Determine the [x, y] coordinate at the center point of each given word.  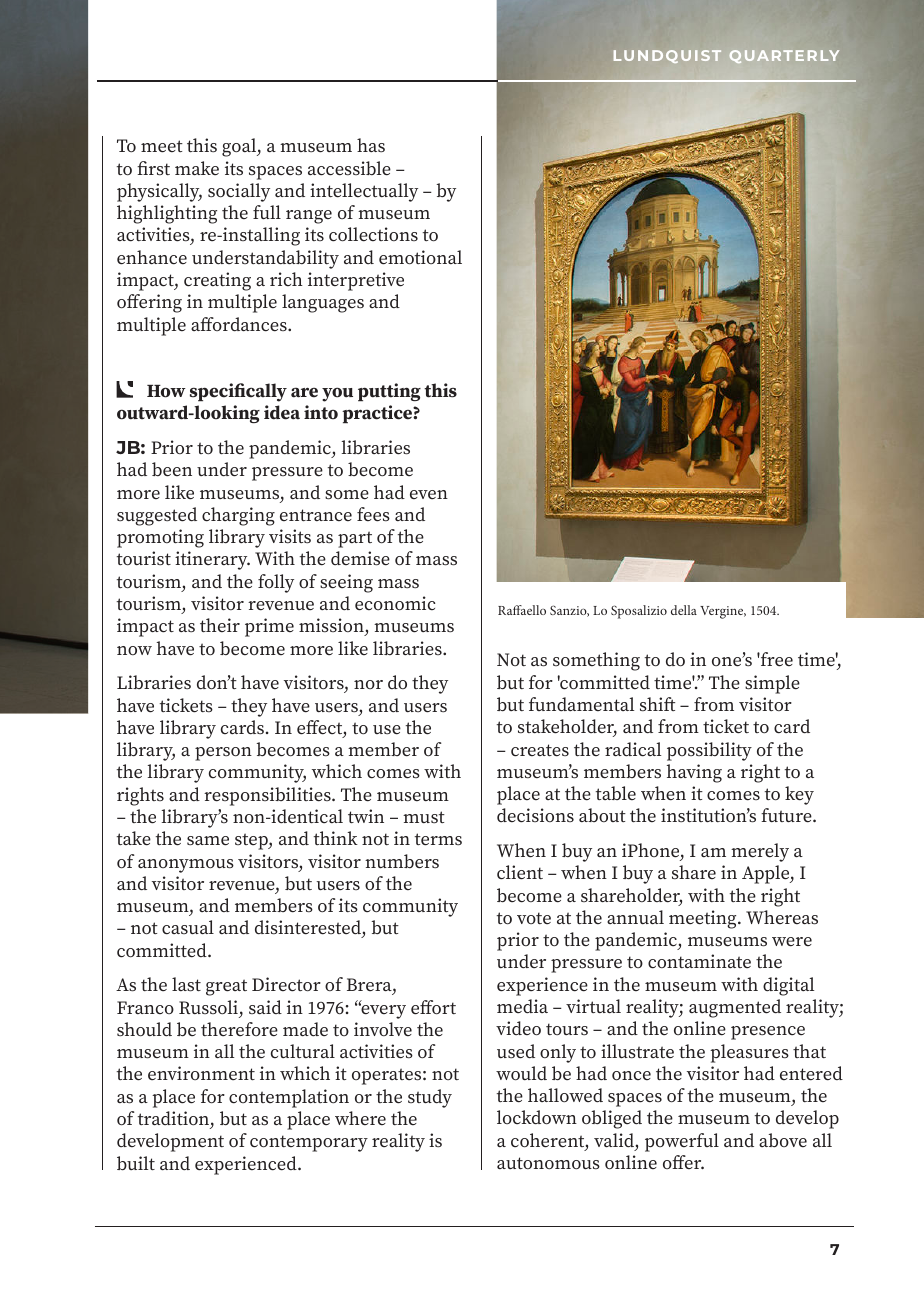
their [220, 625]
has [371, 145]
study [430, 1098]
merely [760, 852]
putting [389, 392]
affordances [240, 324]
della [684, 610]
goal [240, 147]
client [520, 872]
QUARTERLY [784, 56]
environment [201, 1073]
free [776, 659]
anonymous [186, 866]
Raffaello [522, 610]
